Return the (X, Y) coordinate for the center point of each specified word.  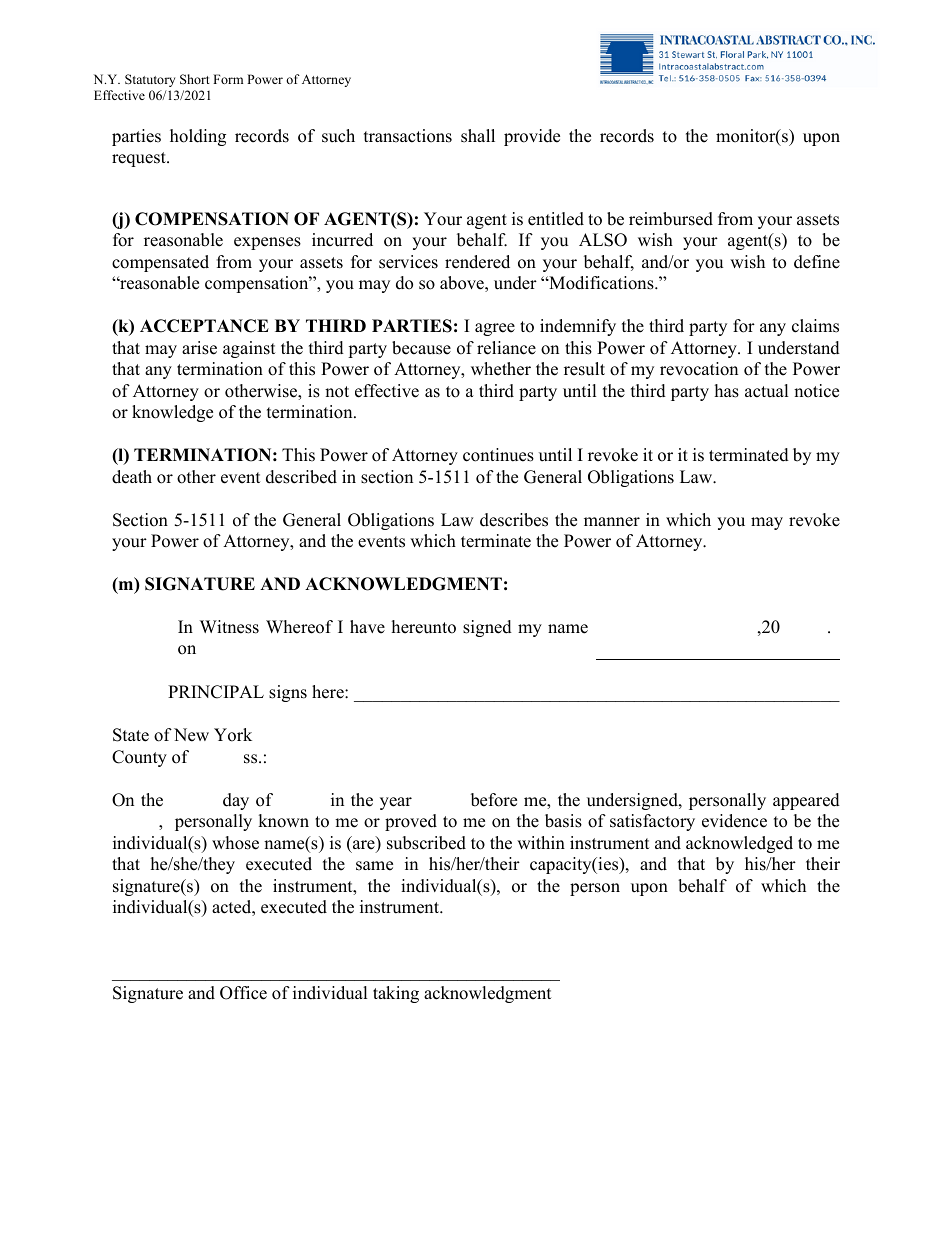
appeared (806, 801)
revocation (699, 369)
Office (243, 993)
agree (495, 329)
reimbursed (671, 219)
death (132, 477)
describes (514, 520)
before (494, 800)
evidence (734, 821)
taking (396, 994)
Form (228, 79)
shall (478, 136)
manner (612, 522)
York (233, 735)
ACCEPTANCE (204, 326)
